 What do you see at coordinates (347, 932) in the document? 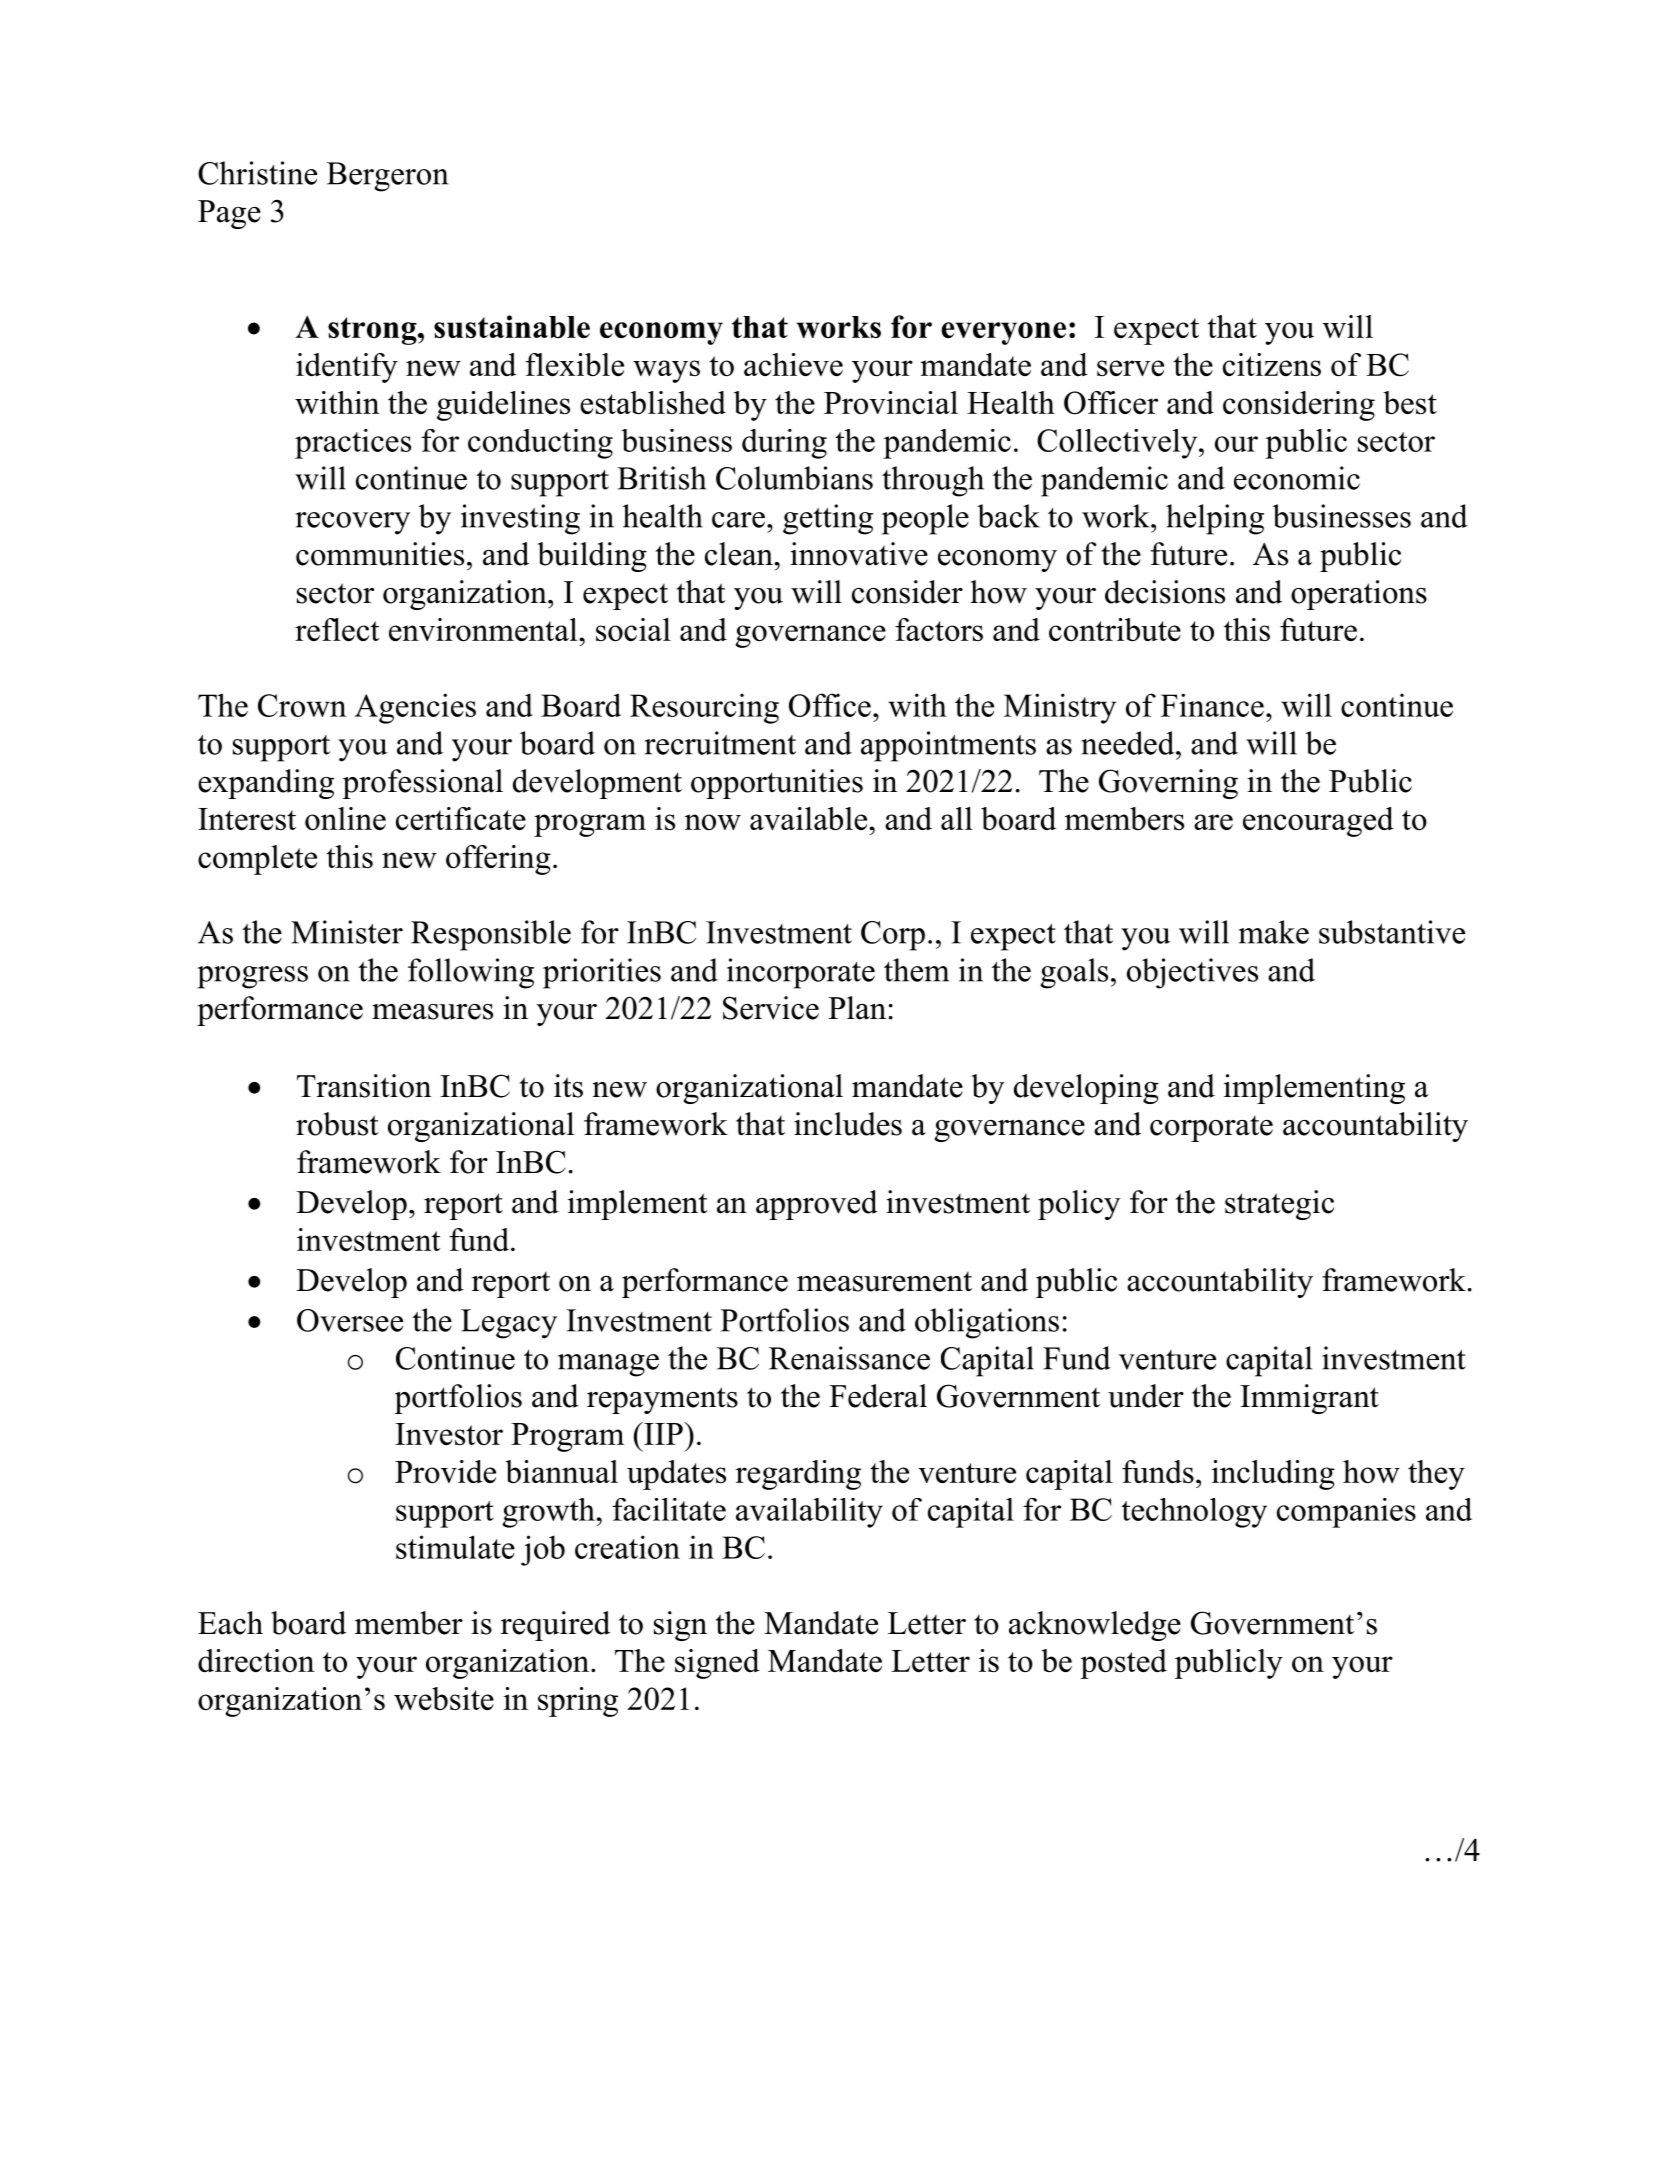
I see `Minister` at bounding box center [347, 932].
